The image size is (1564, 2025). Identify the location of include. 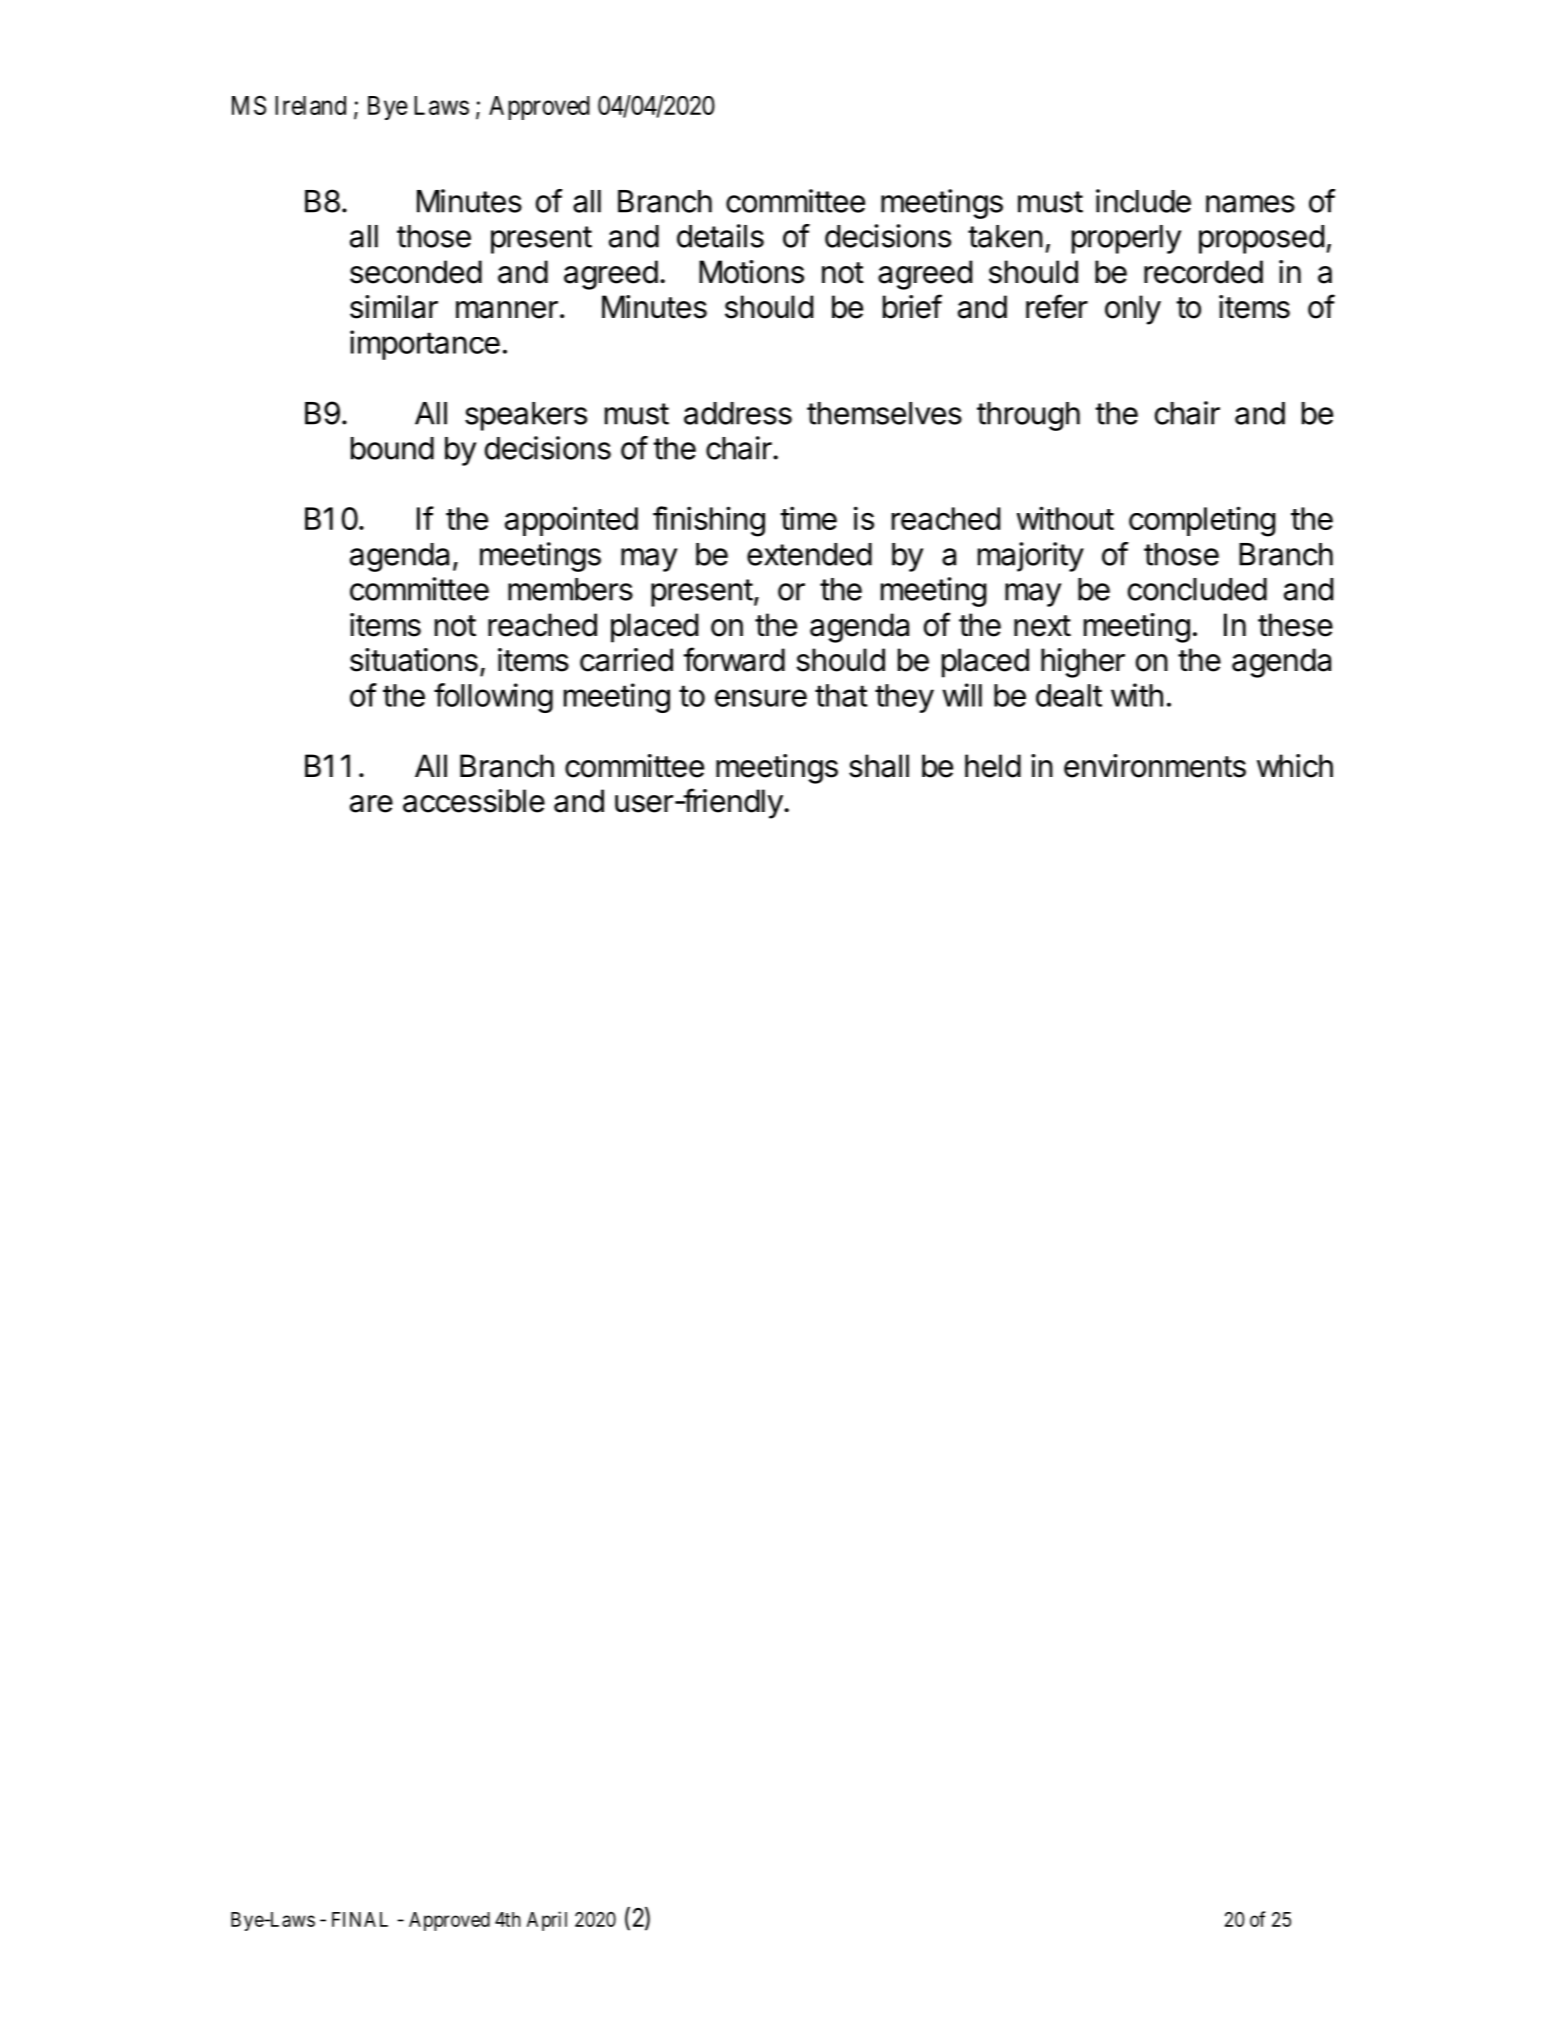
(1143, 201).
